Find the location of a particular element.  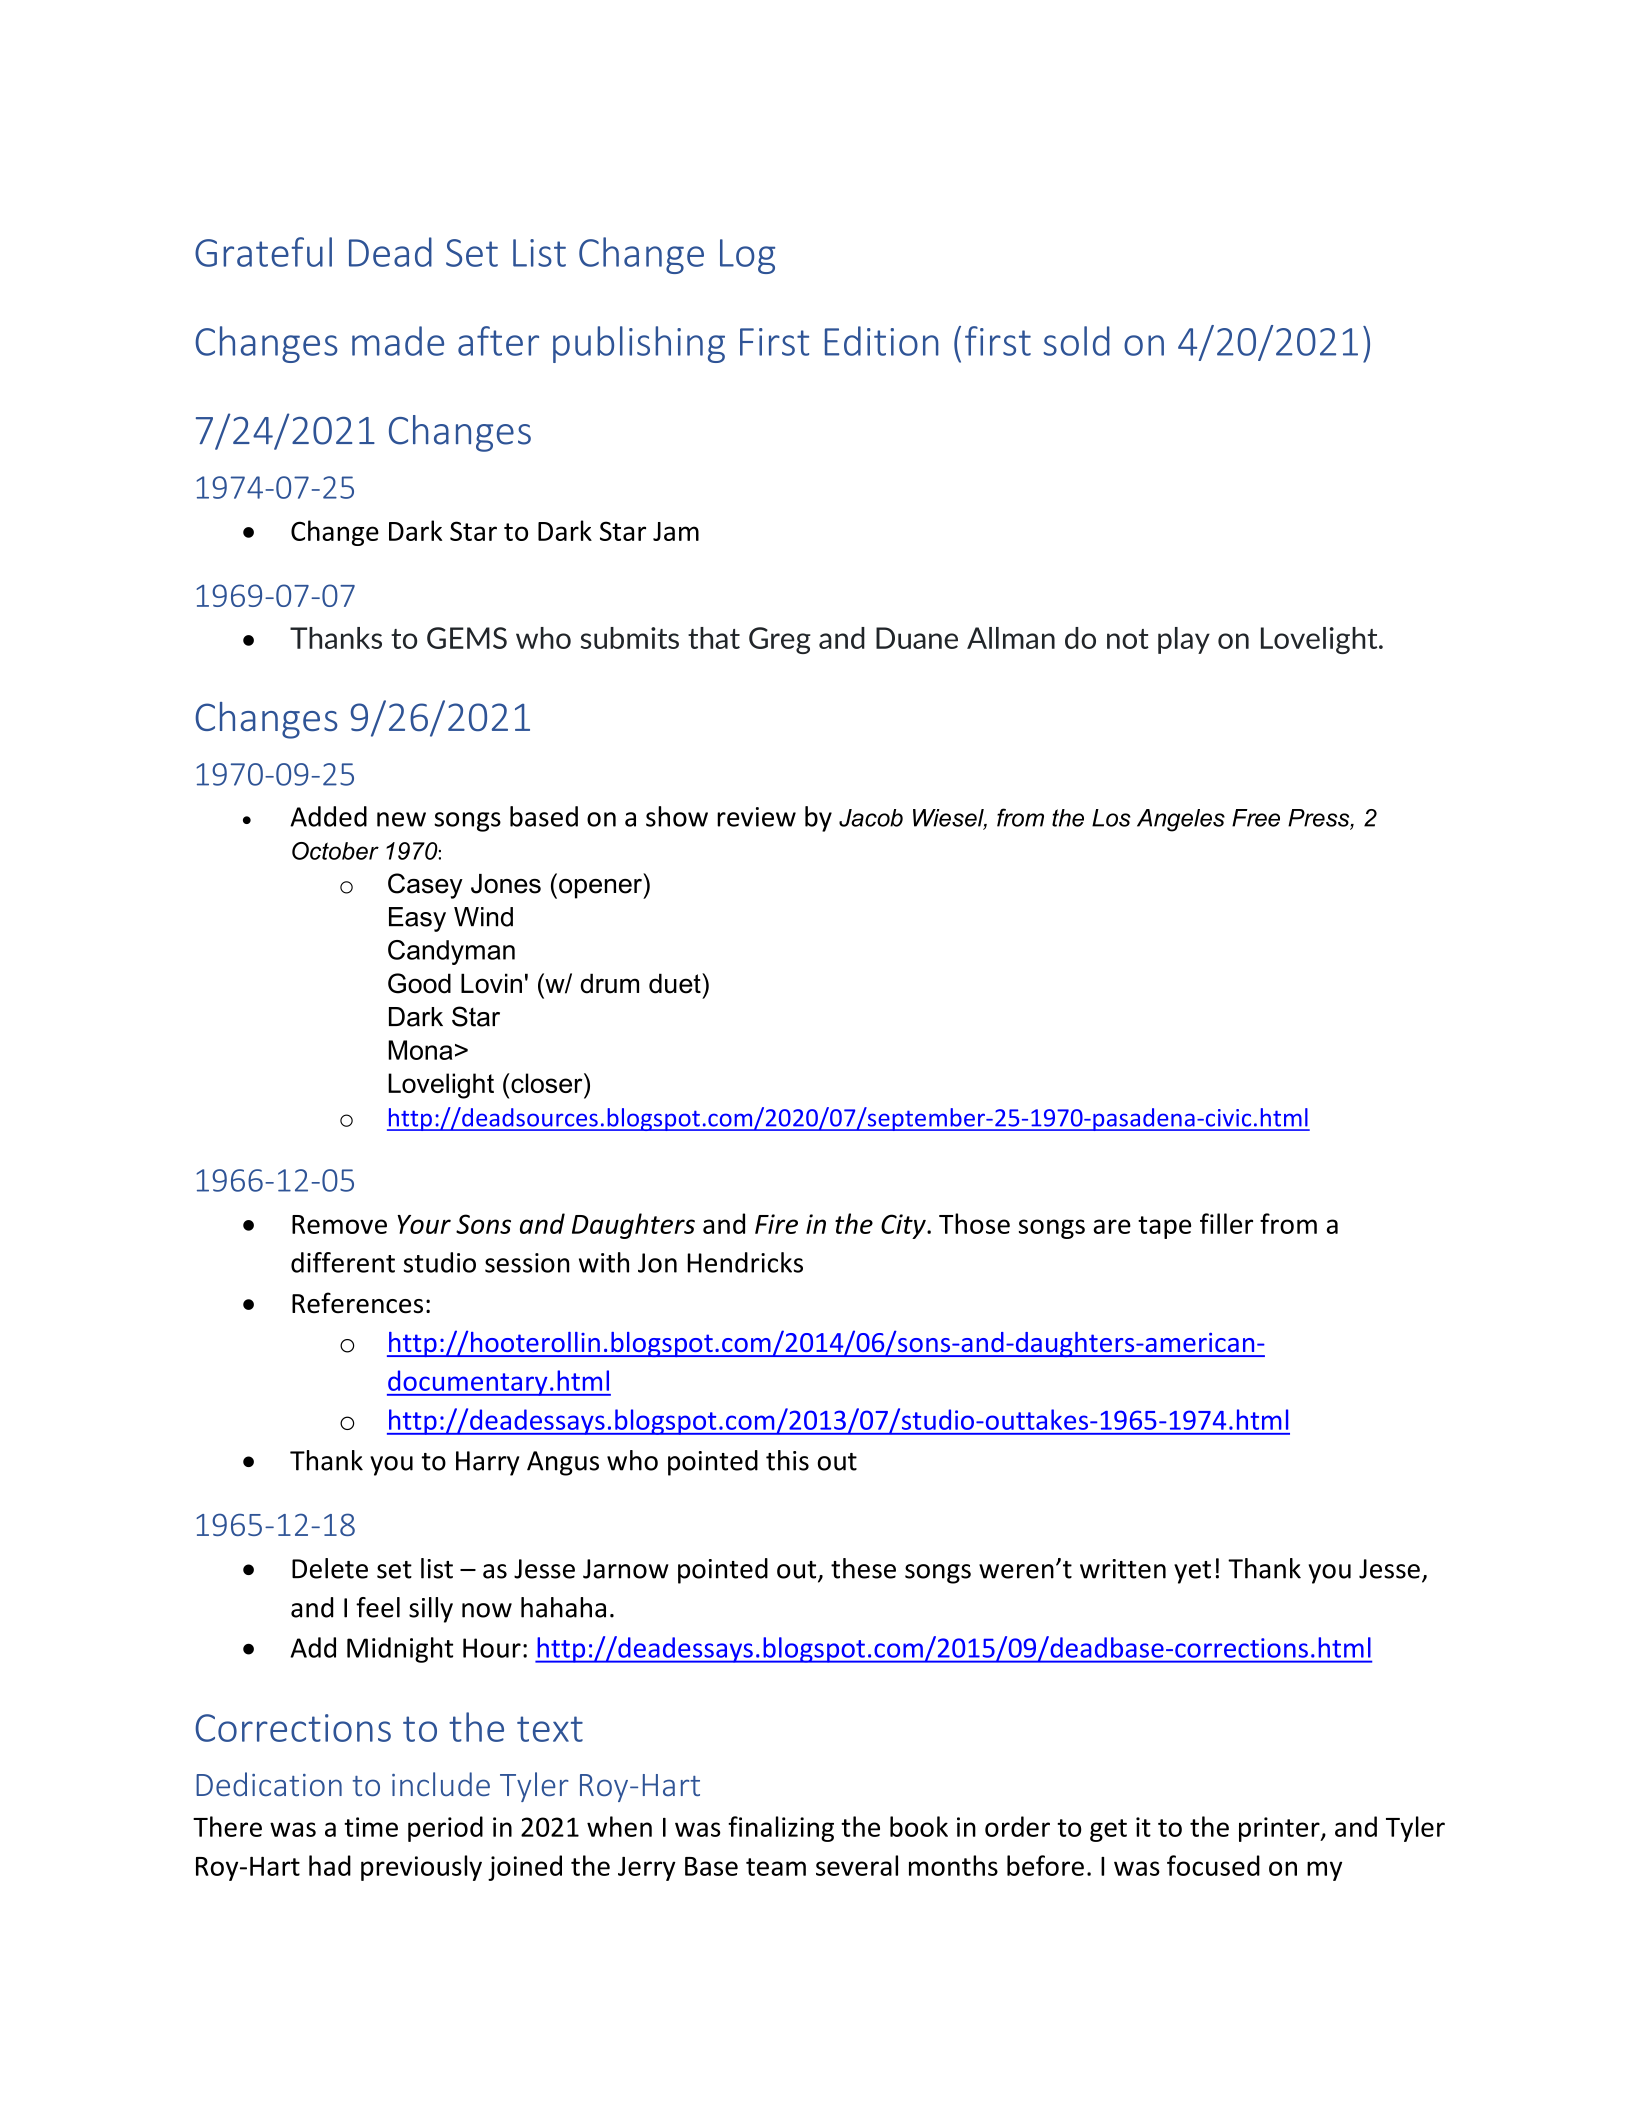

made is located at coordinates (398, 341).
